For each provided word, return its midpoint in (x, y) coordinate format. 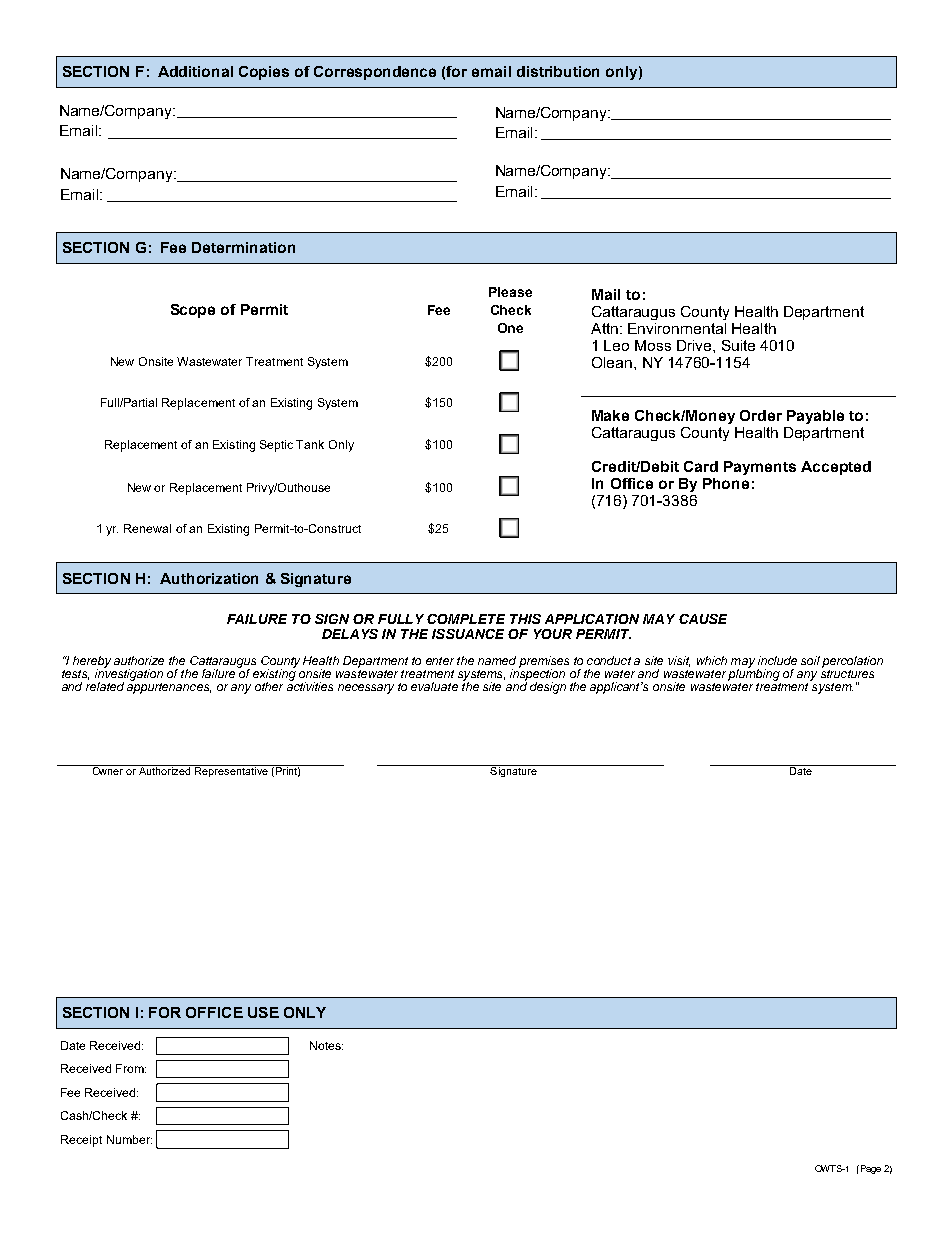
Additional (195, 71)
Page (869, 1169)
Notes (326, 1045)
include (777, 660)
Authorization (209, 578)
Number (129, 1139)
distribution (558, 71)
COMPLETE (466, 619)
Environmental (677, 328)
